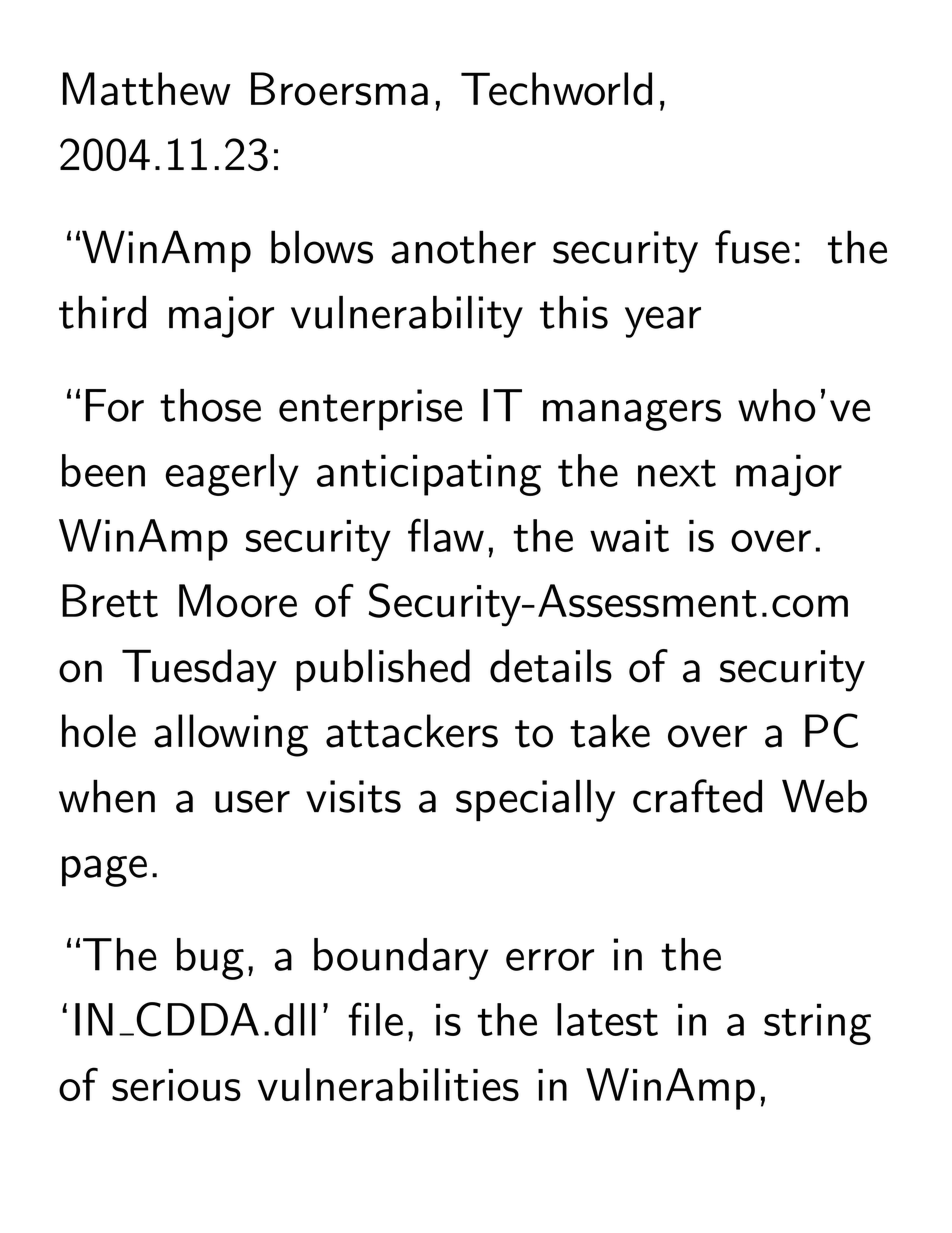 The width and height of the page is (952, 1233). Describe the element at coordinates (176, 1085) in the page. I see `serious` at that location.
